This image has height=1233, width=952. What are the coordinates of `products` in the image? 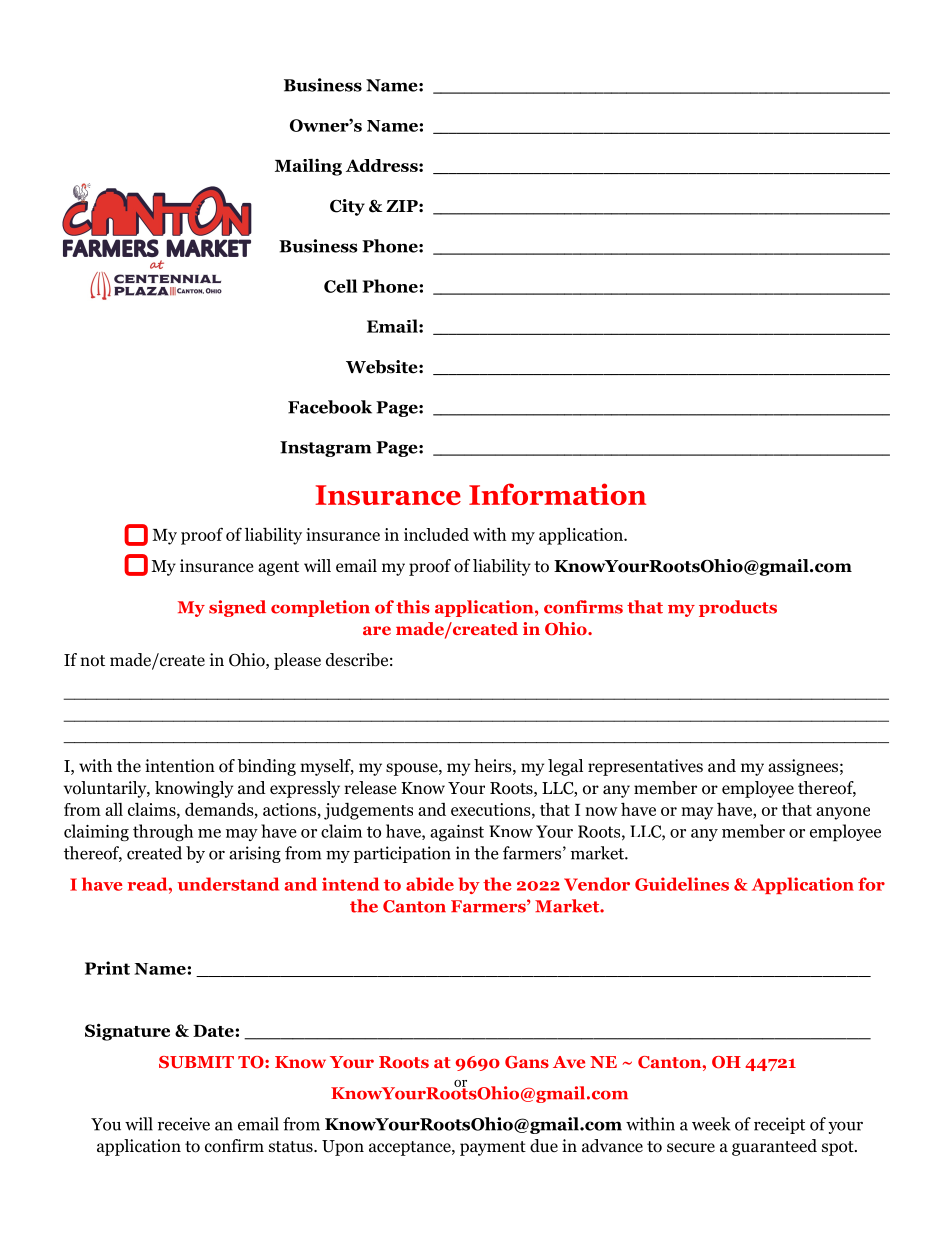 It's located at (738, 608).
